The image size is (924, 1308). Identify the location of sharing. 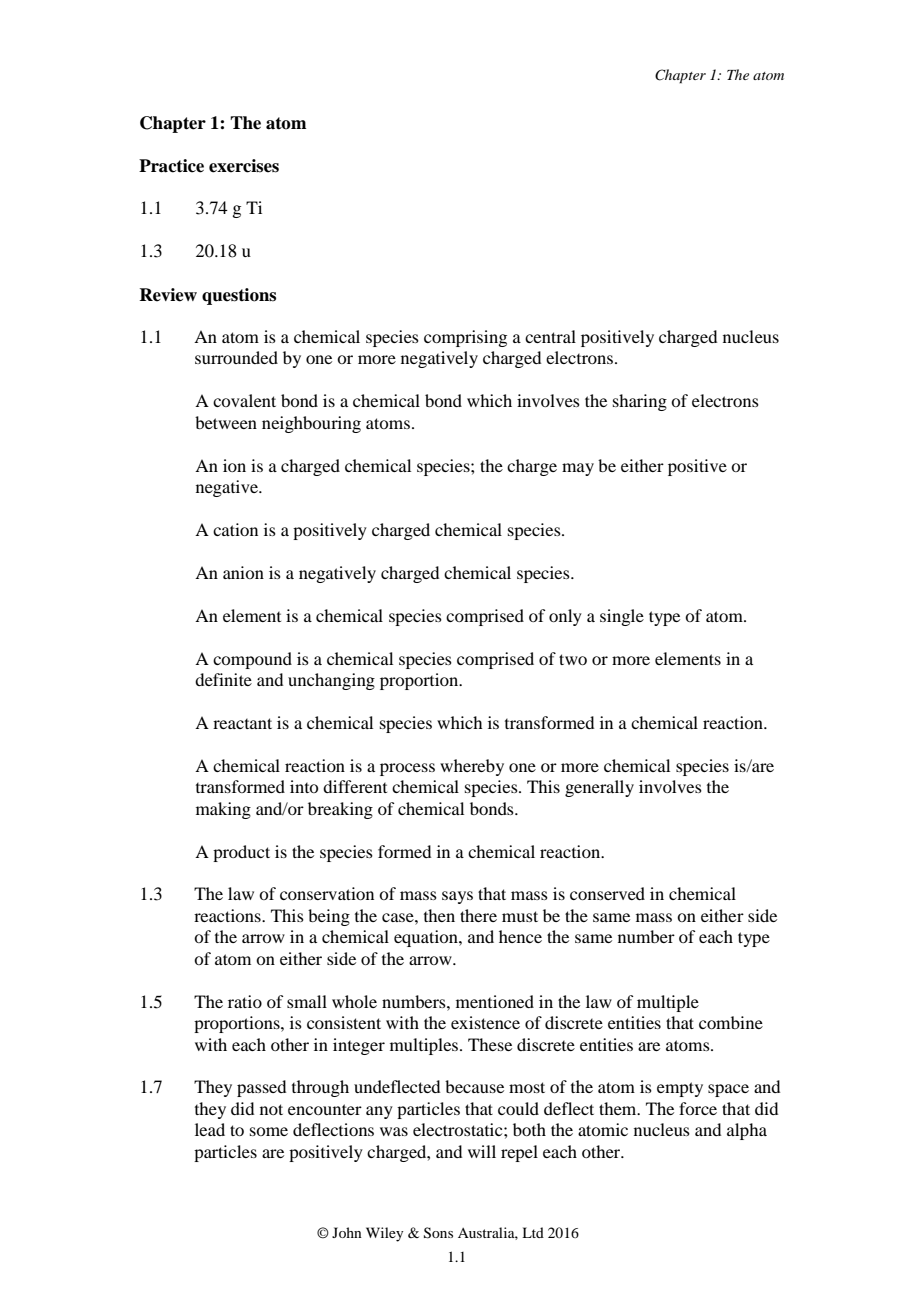
(640, 402).
